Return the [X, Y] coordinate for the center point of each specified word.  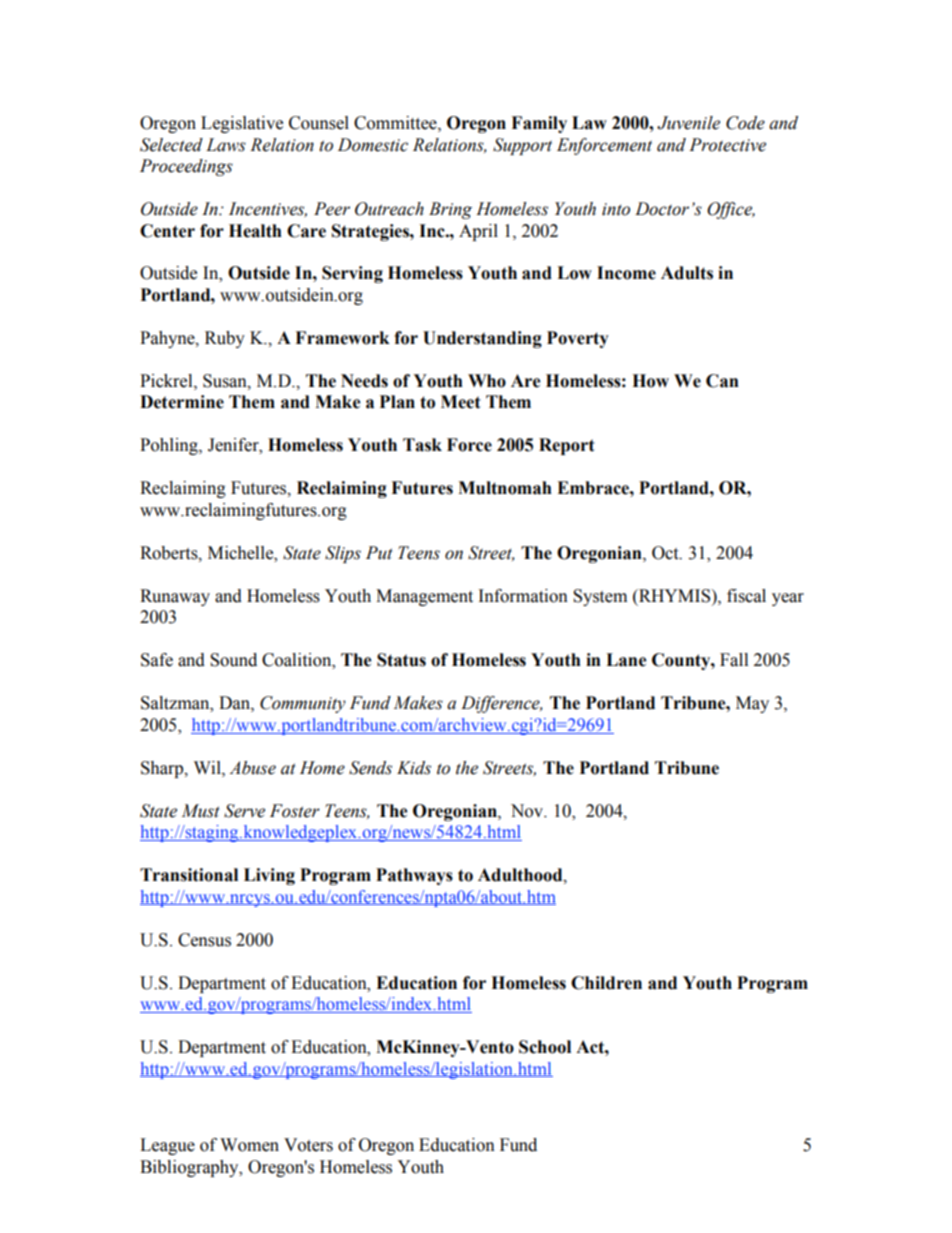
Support [522, 146]
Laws [226, 145]
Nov [528, 811]
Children [606, 983]
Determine [182, 402]
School [545, 1047]
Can [722, 381]
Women [249, 1145]
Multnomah [505, 488]
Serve [244, 811]
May [752, 704]
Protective [727, 145]
